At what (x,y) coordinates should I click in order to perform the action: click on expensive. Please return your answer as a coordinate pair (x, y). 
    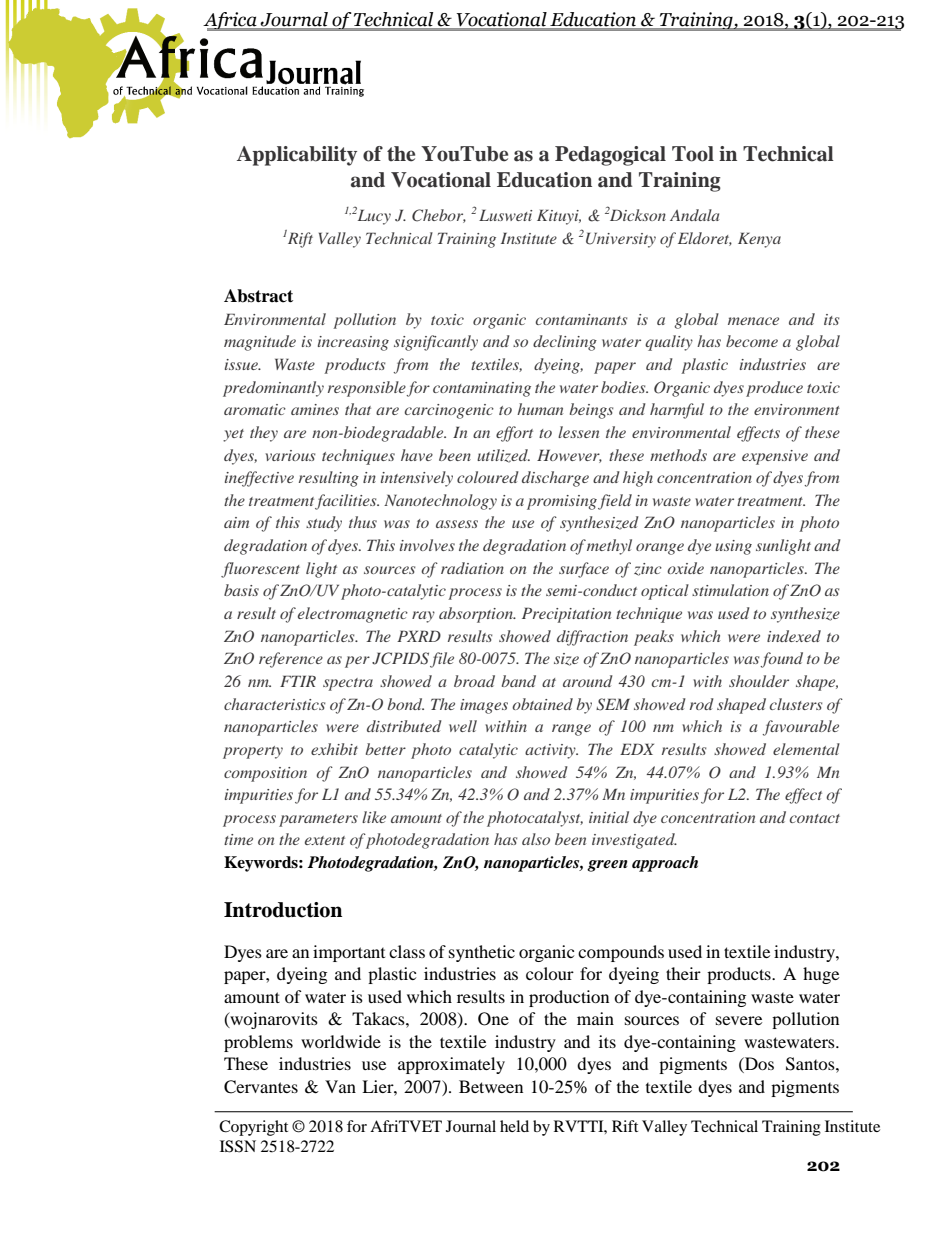
    Looking at the image, I should click on (775, 457).
